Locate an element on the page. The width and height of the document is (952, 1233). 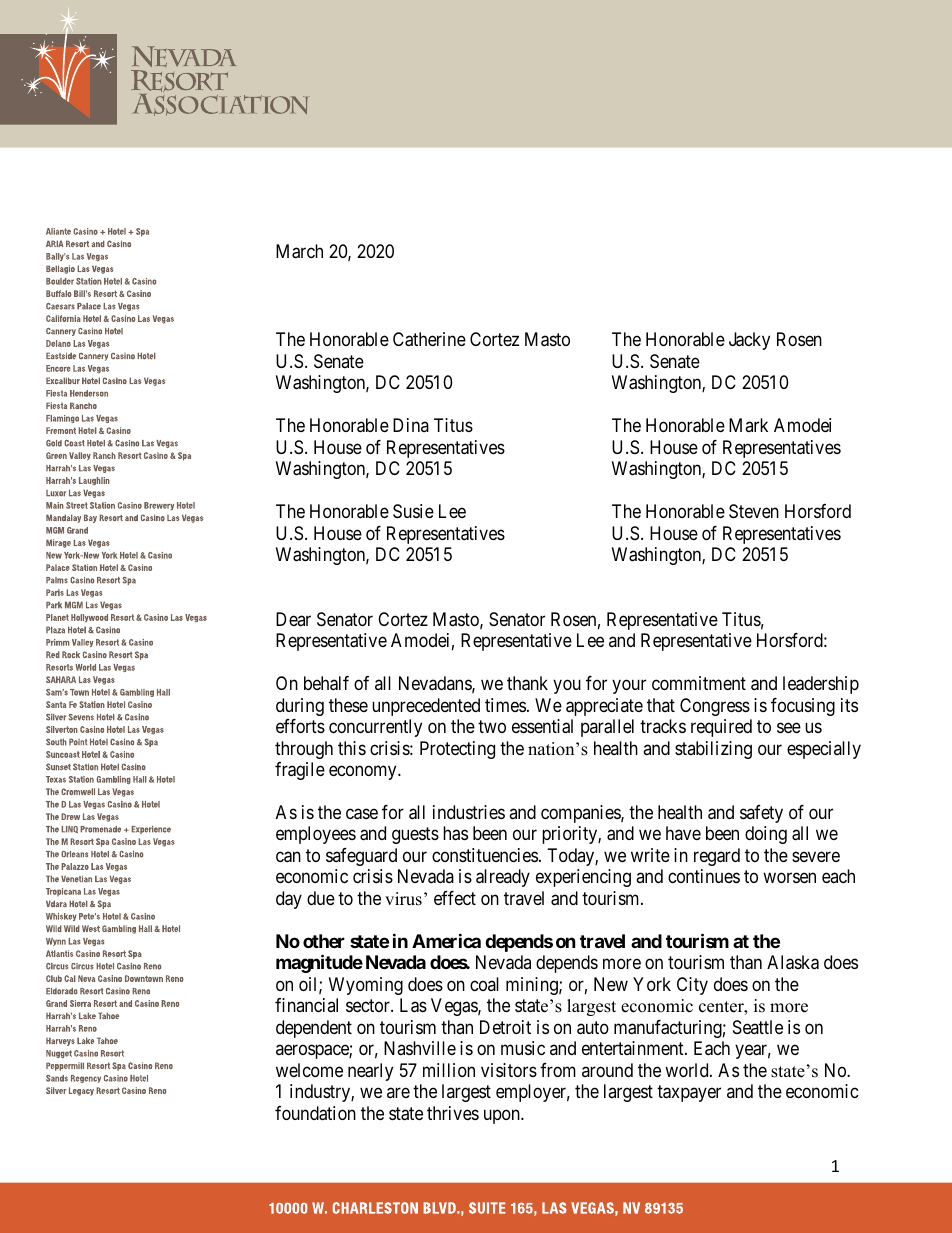
March is located at coordinates (299, 251).
